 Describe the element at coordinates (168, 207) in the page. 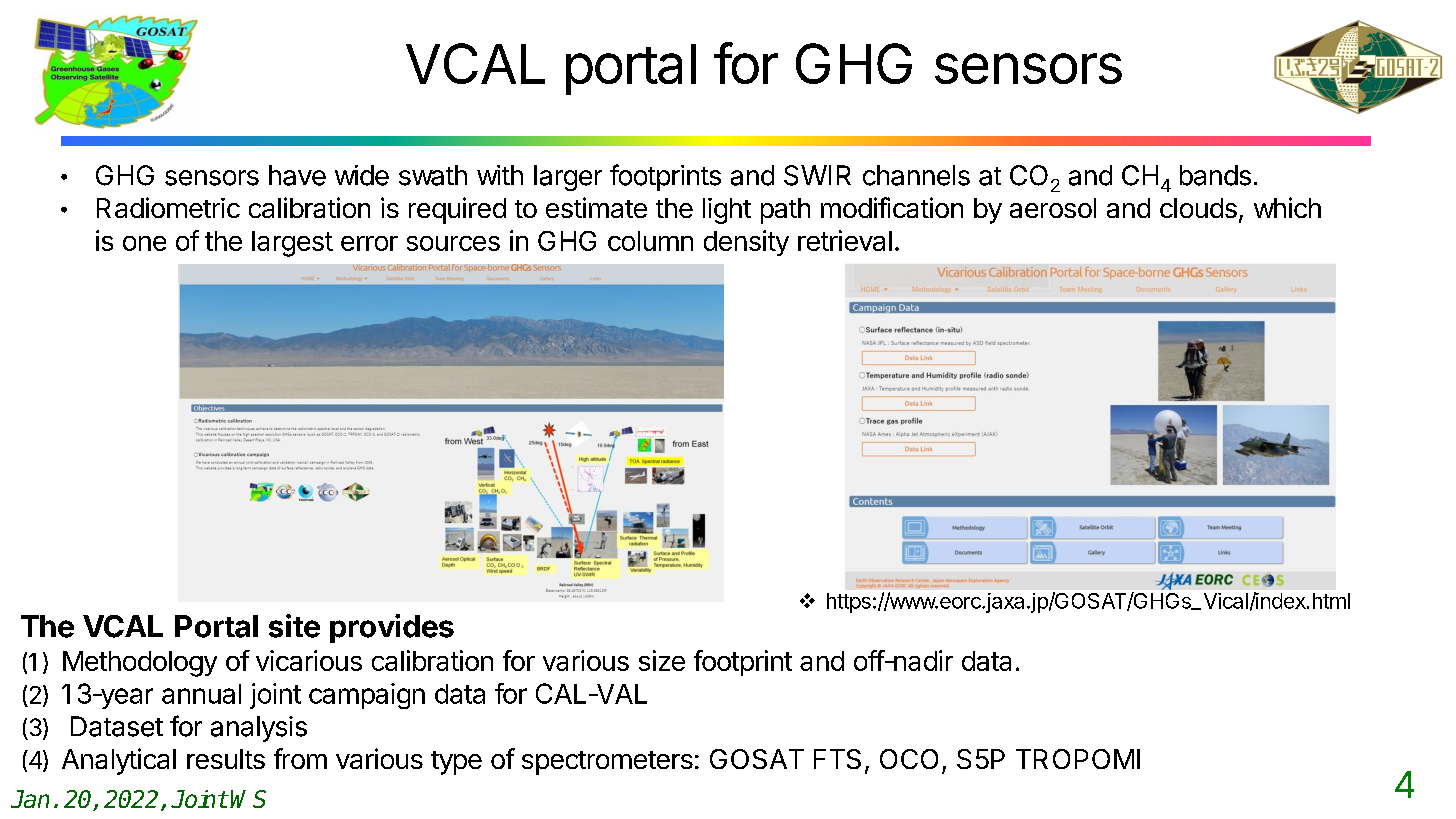

I see `Radiometric` at that location.
